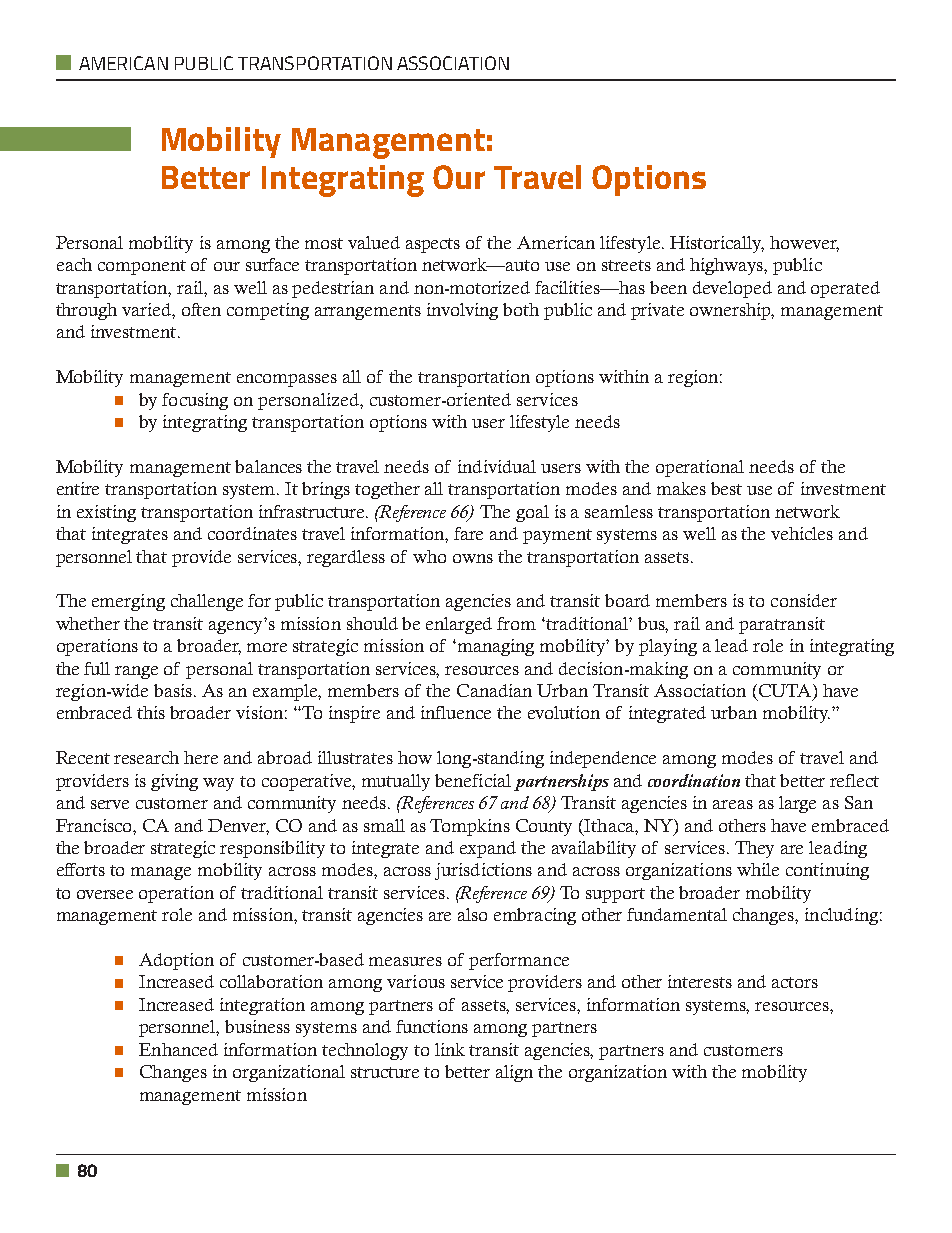  I want to click on aspects, so click(433, 245).
